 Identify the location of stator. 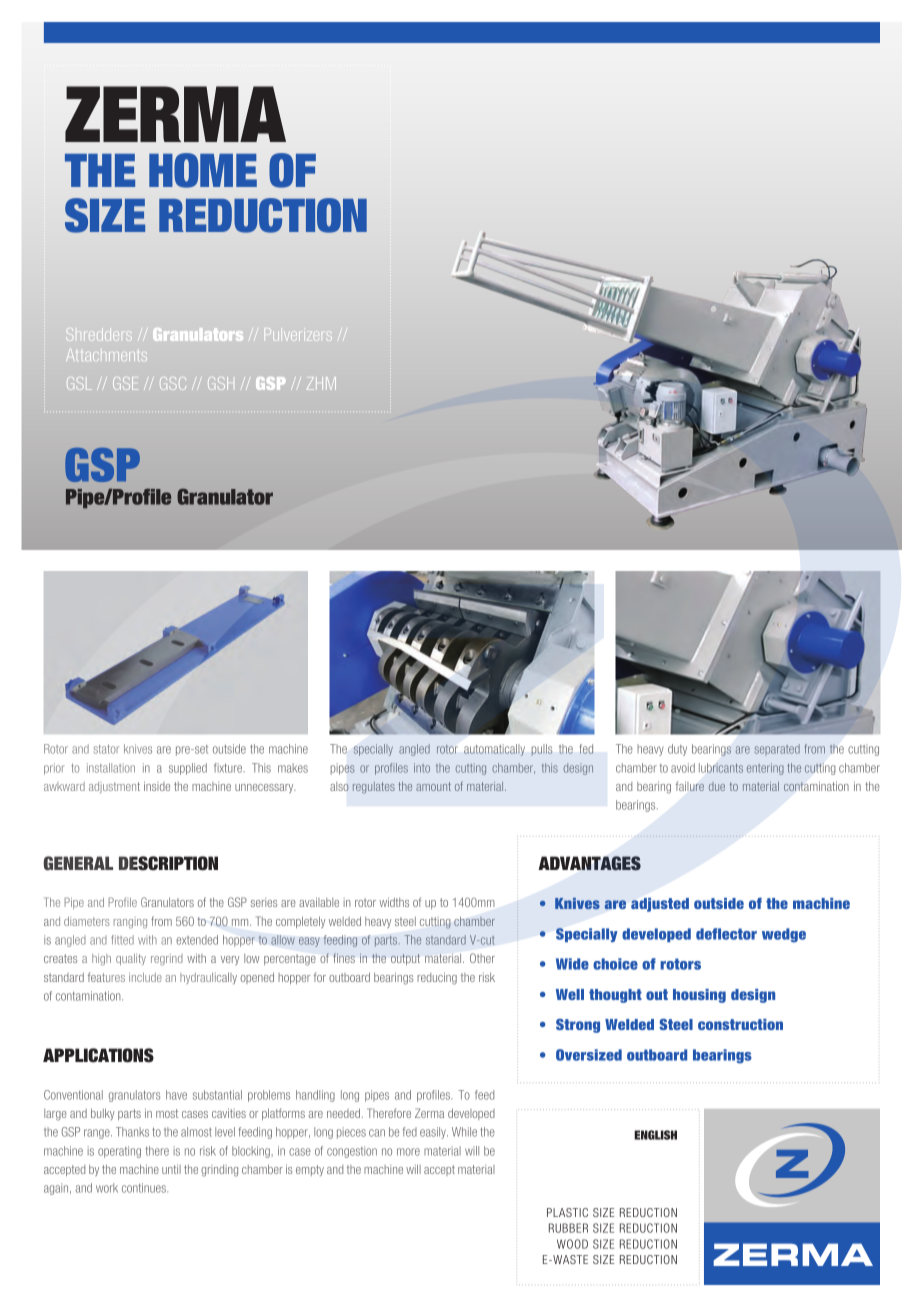
(106, 749).
